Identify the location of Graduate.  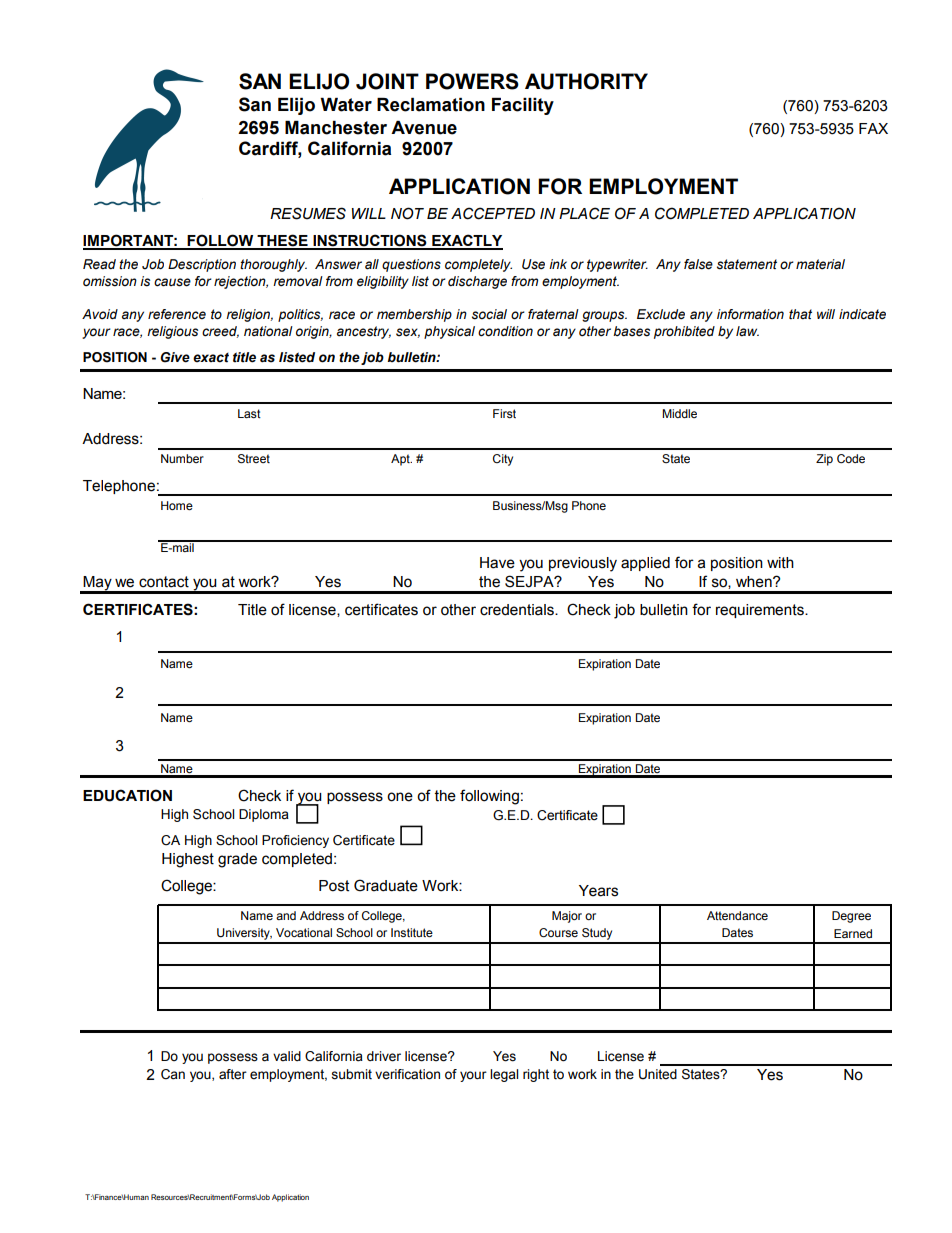
(386, 885).
